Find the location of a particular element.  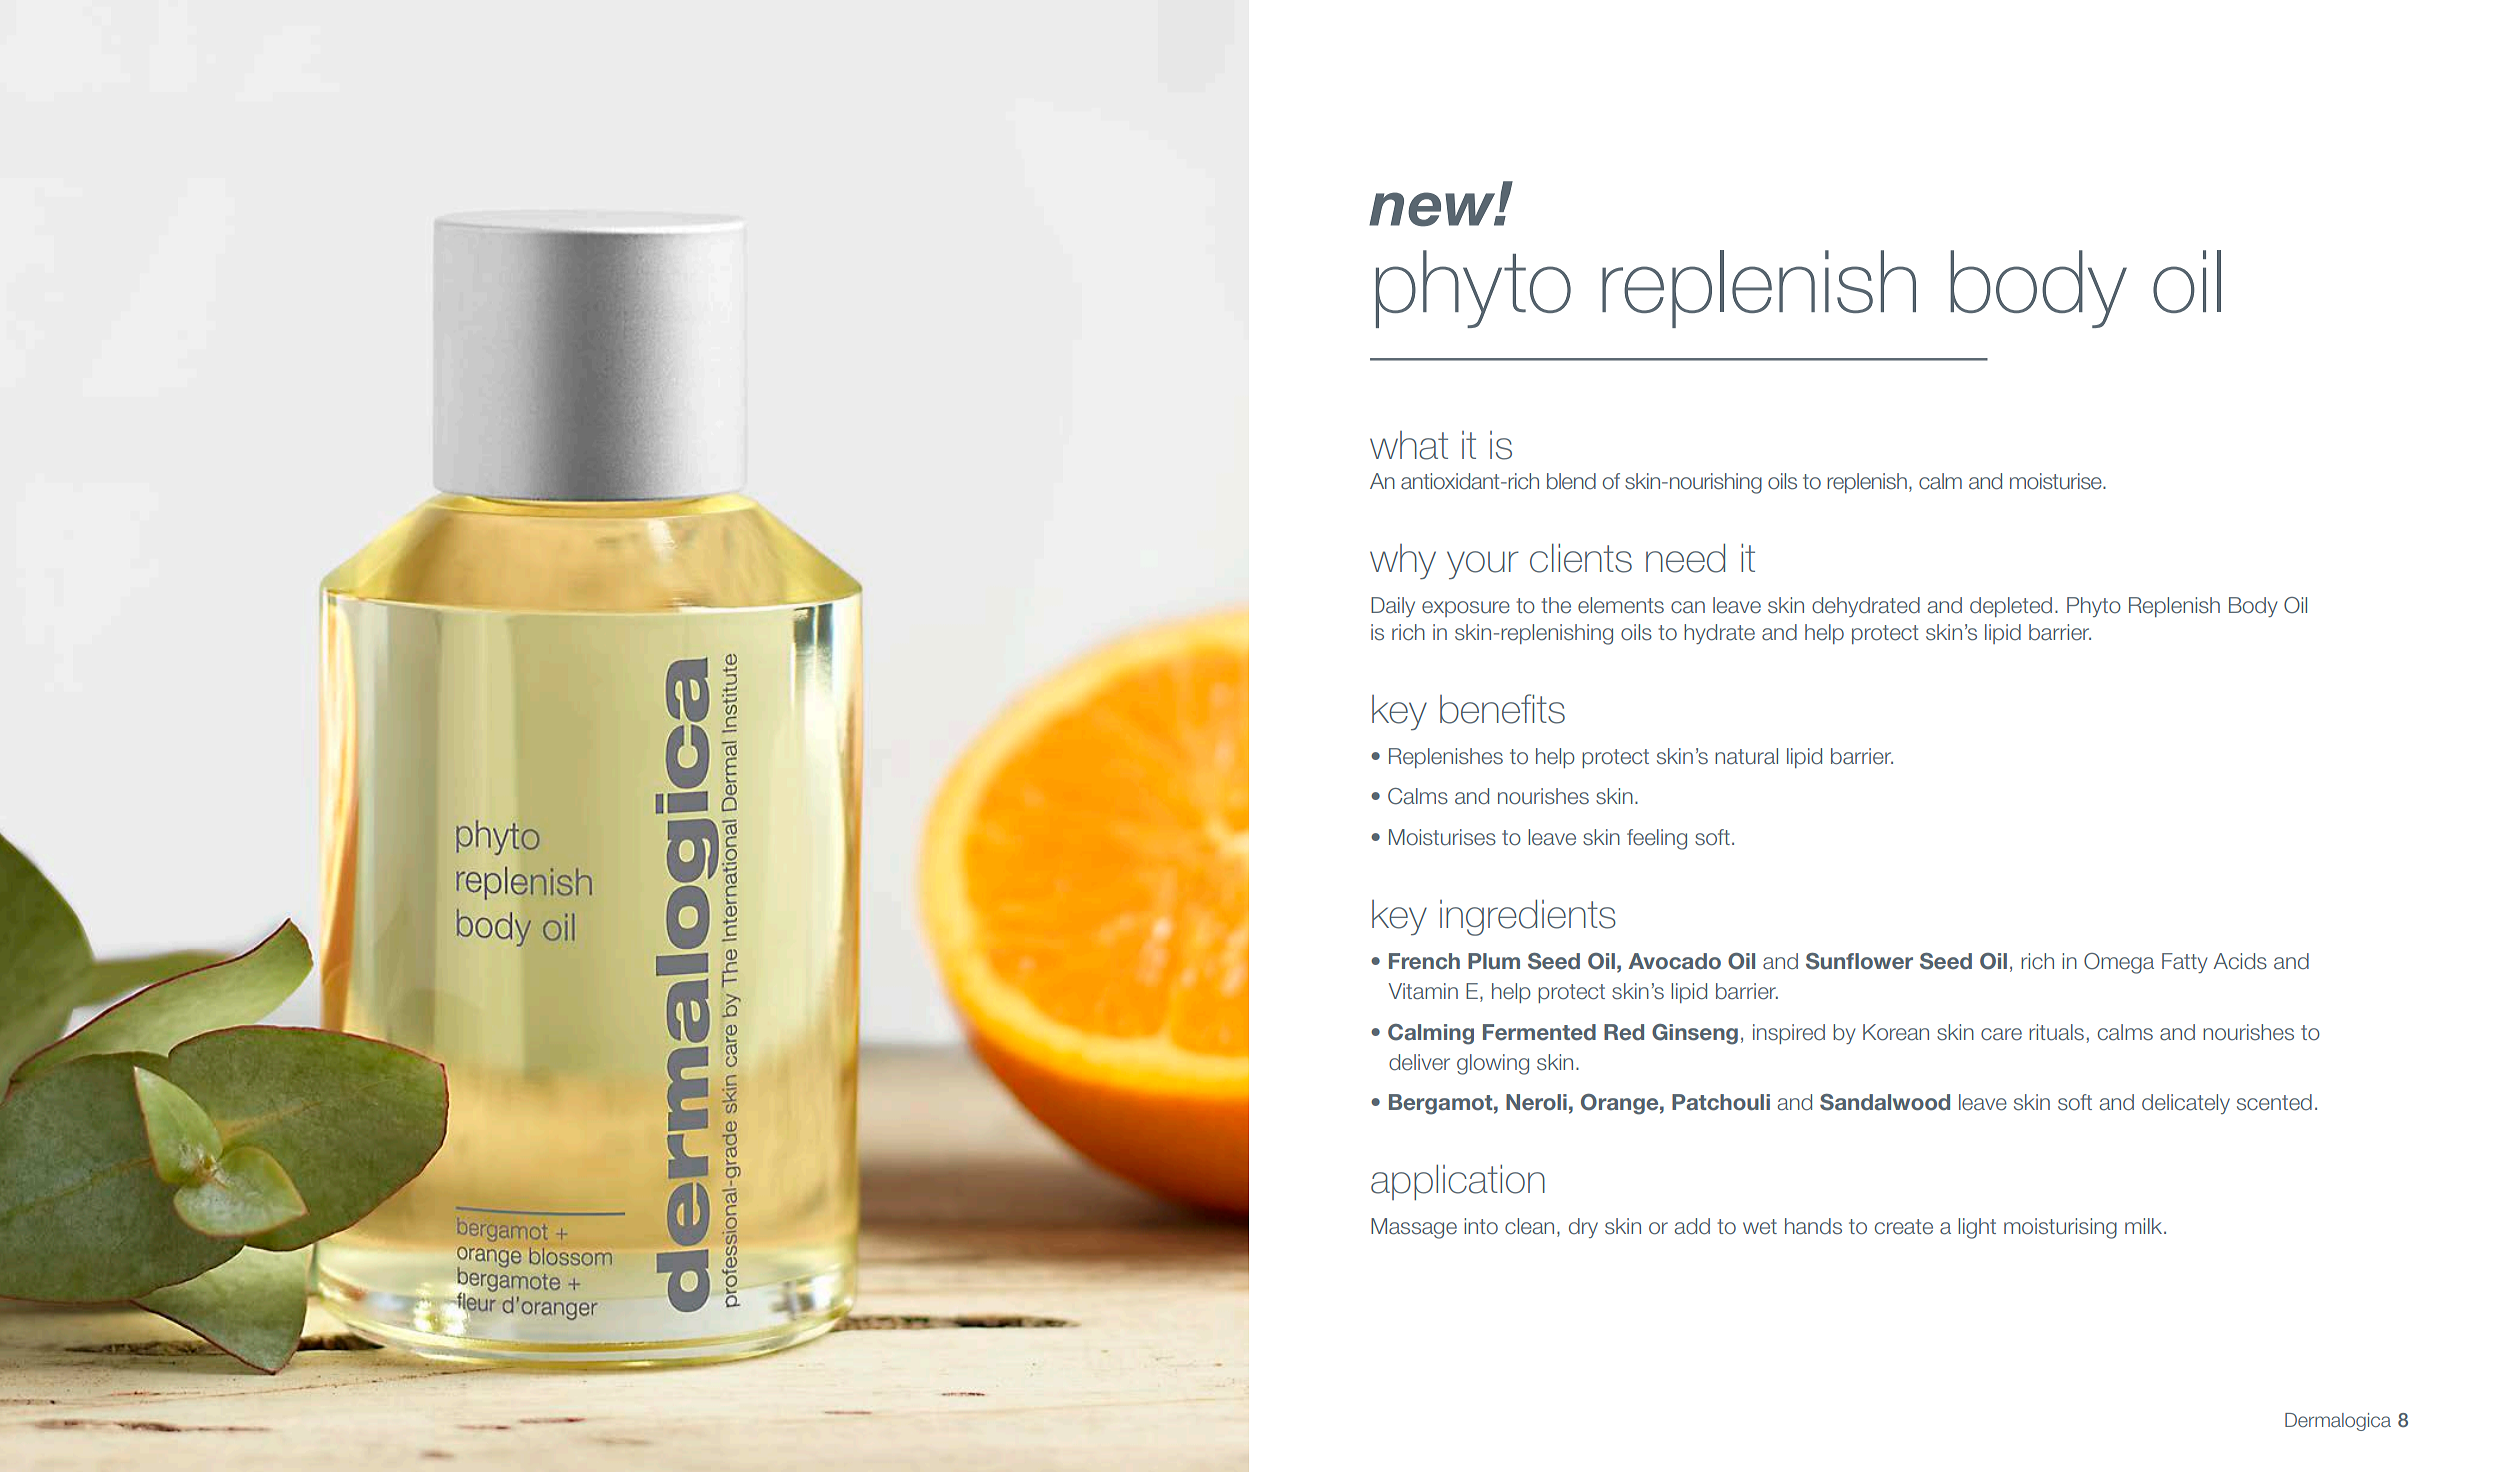

exposure is located at coordinates (1466, 609).
